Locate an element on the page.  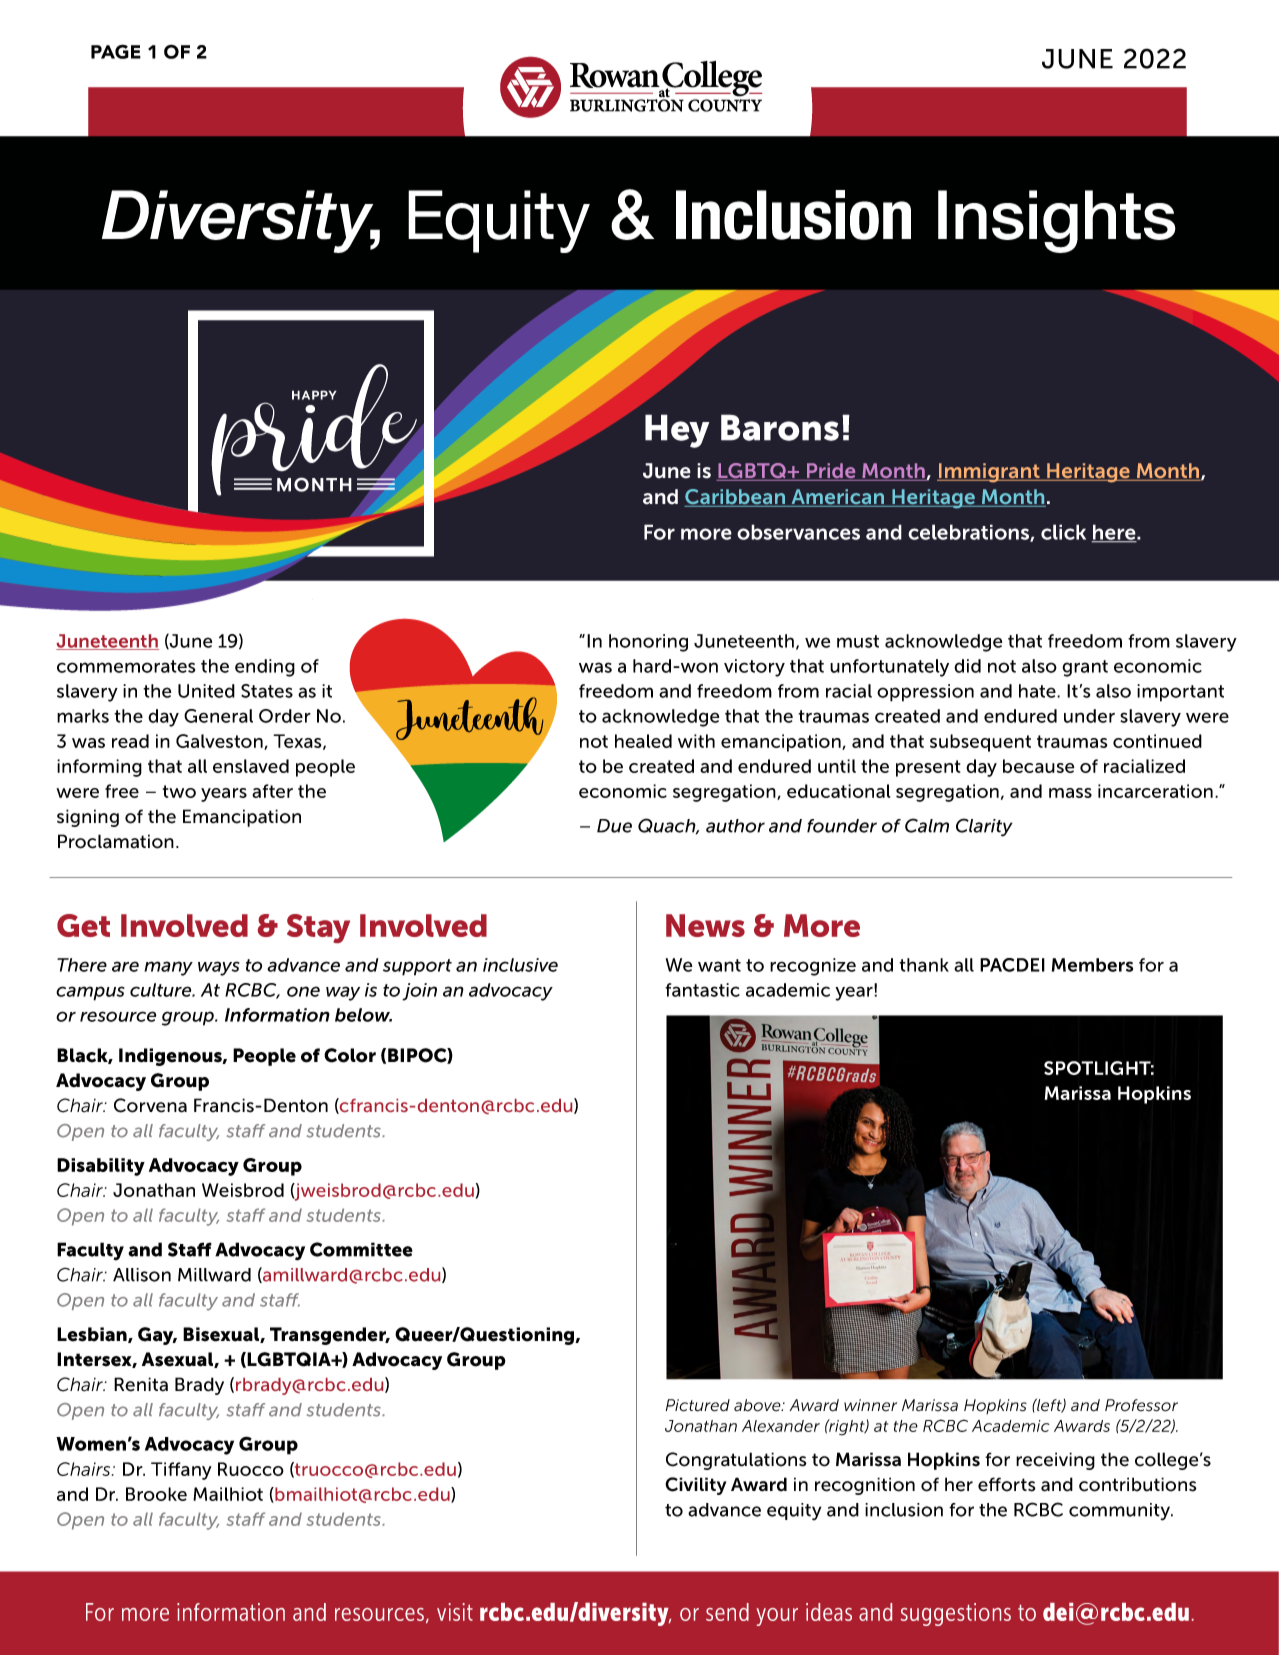
send is located at coordinates (727, 1612).
